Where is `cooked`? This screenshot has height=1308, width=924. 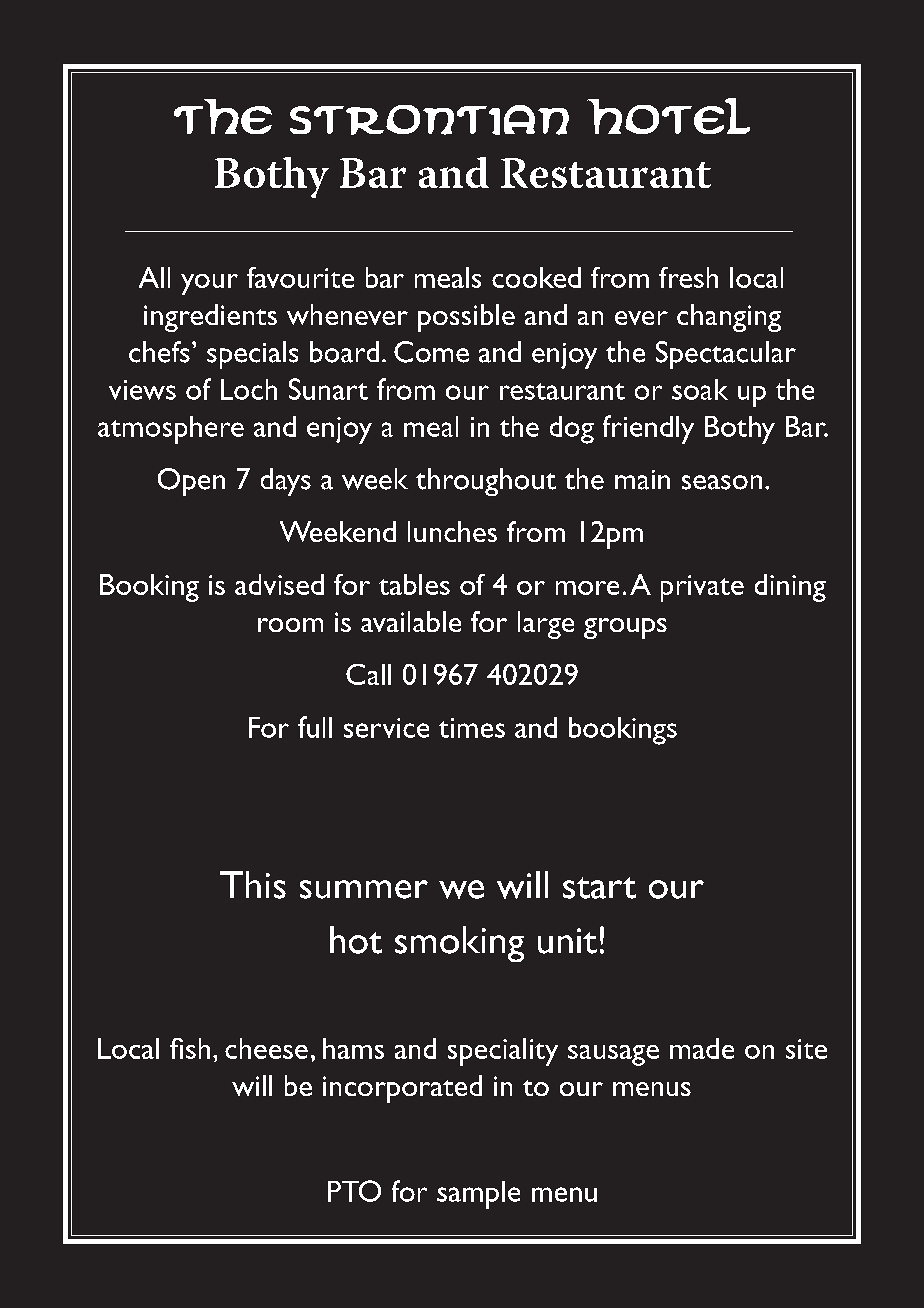 cooked is located at coordinates (536, 277).
